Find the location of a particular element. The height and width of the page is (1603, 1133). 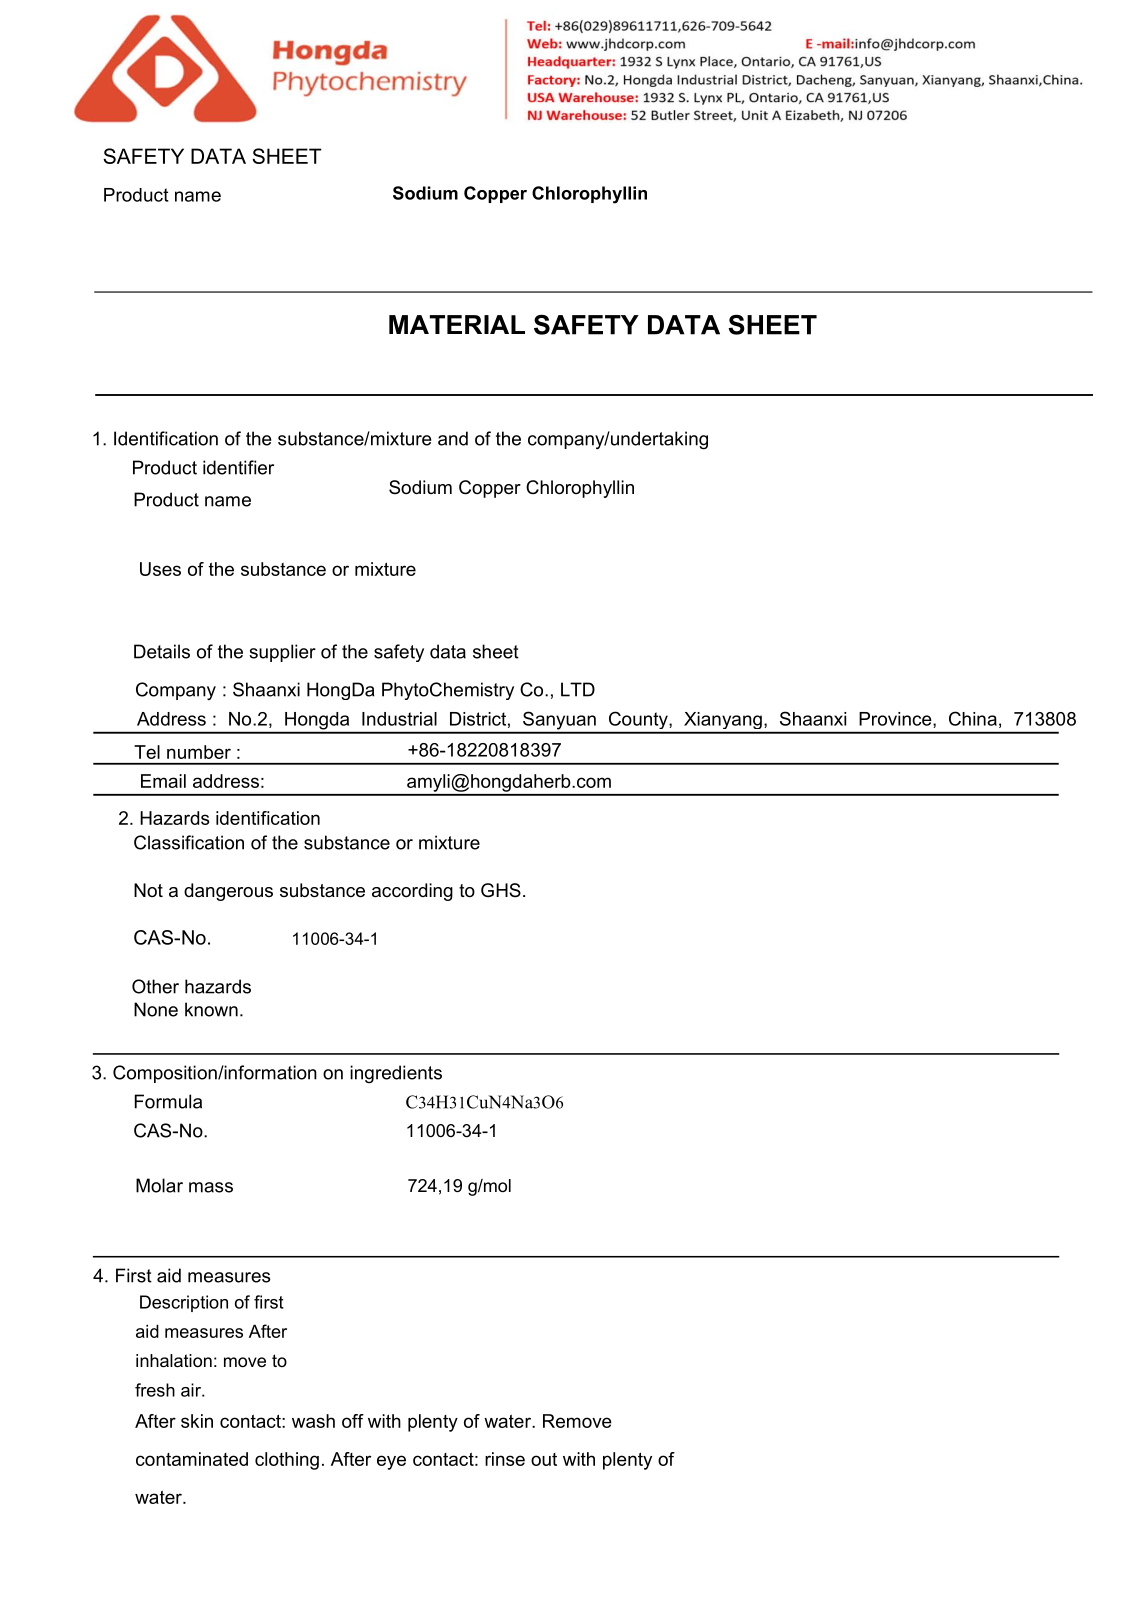

MATERIAL is located at coordinates (457, 324).
